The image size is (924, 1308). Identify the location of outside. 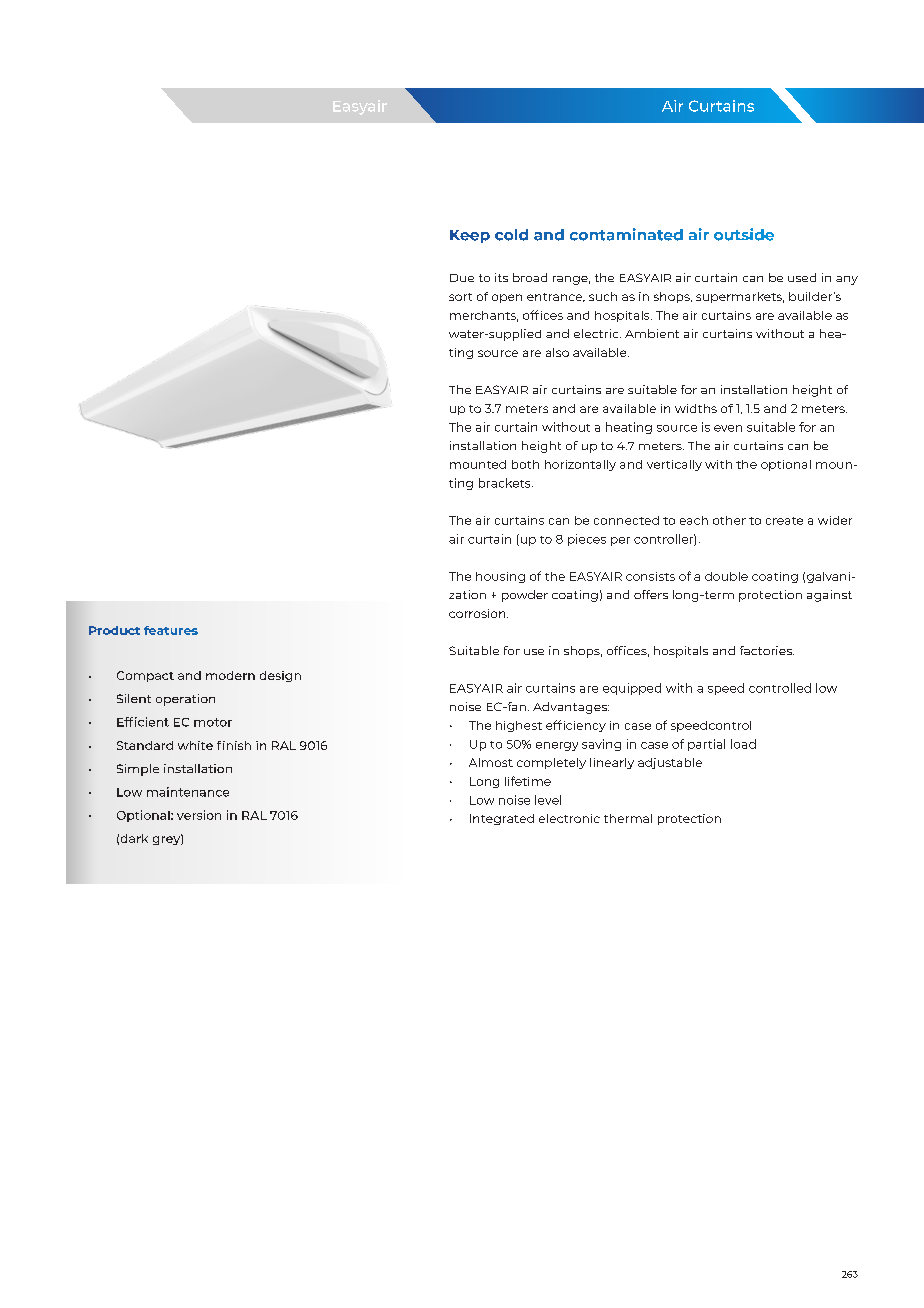
(744, 234).
